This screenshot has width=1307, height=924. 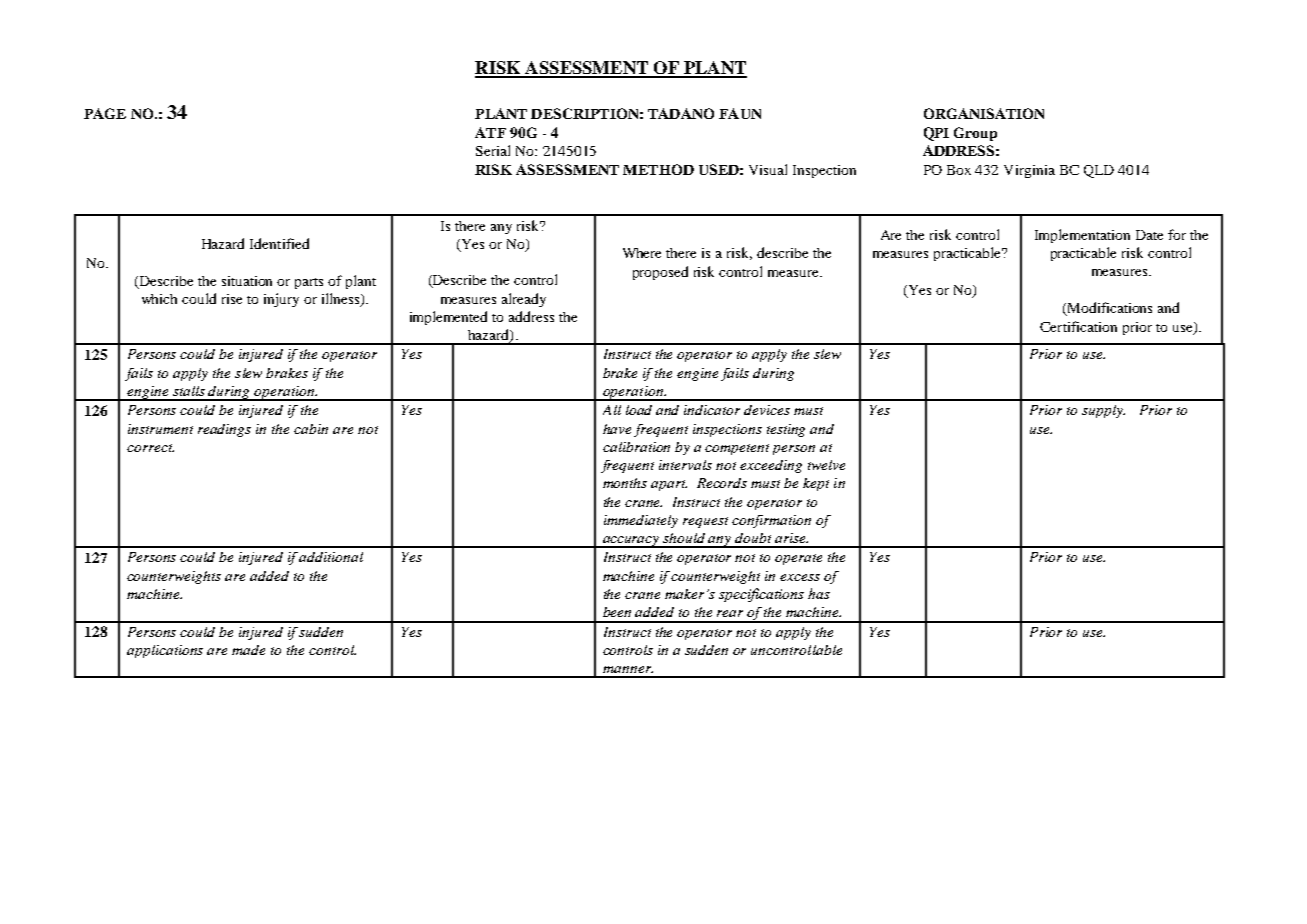 I want to click on been, so click(x=617, y=612).
